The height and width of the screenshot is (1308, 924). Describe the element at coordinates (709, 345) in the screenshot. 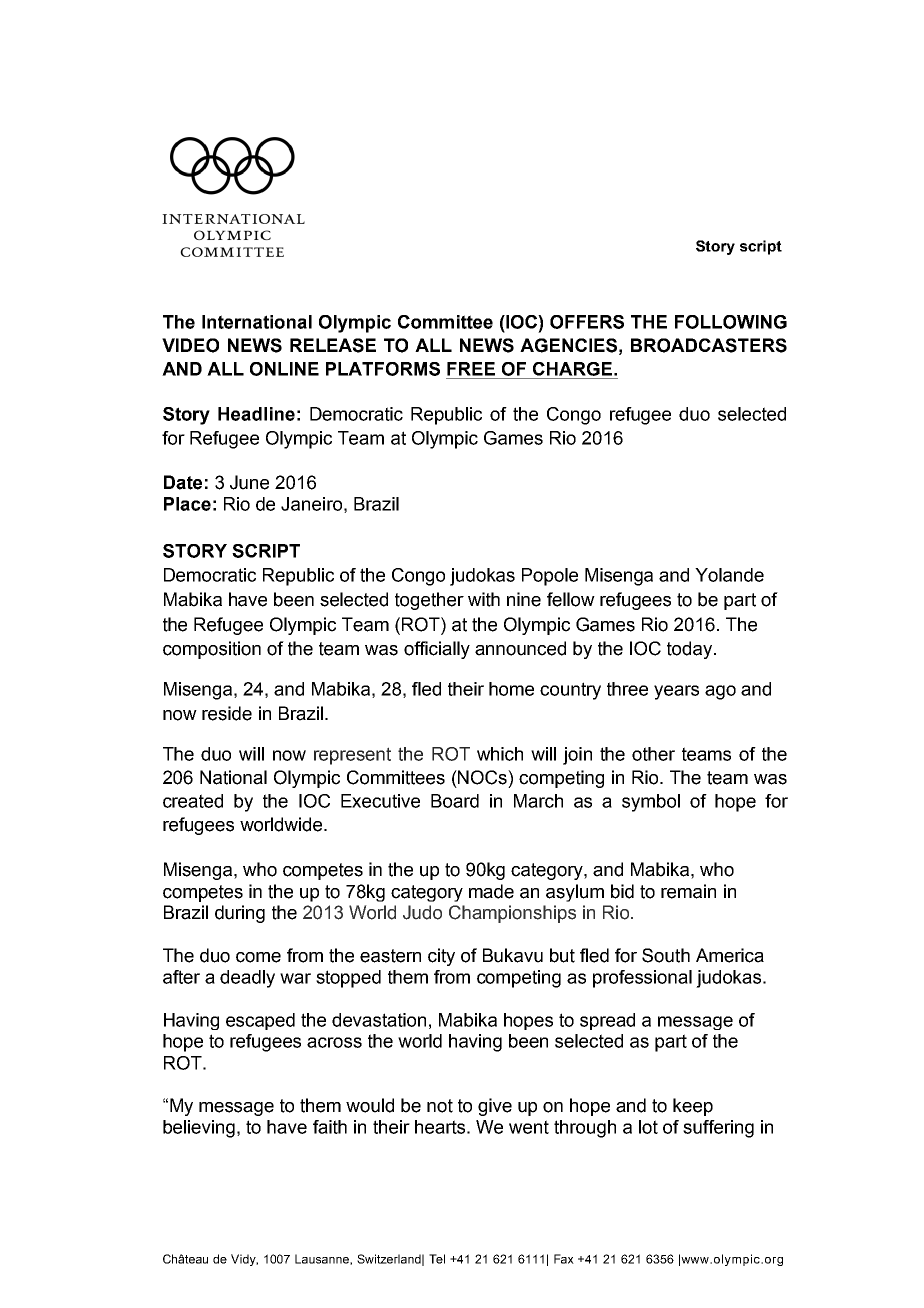

I see `BROADCASTERS` at that location.
